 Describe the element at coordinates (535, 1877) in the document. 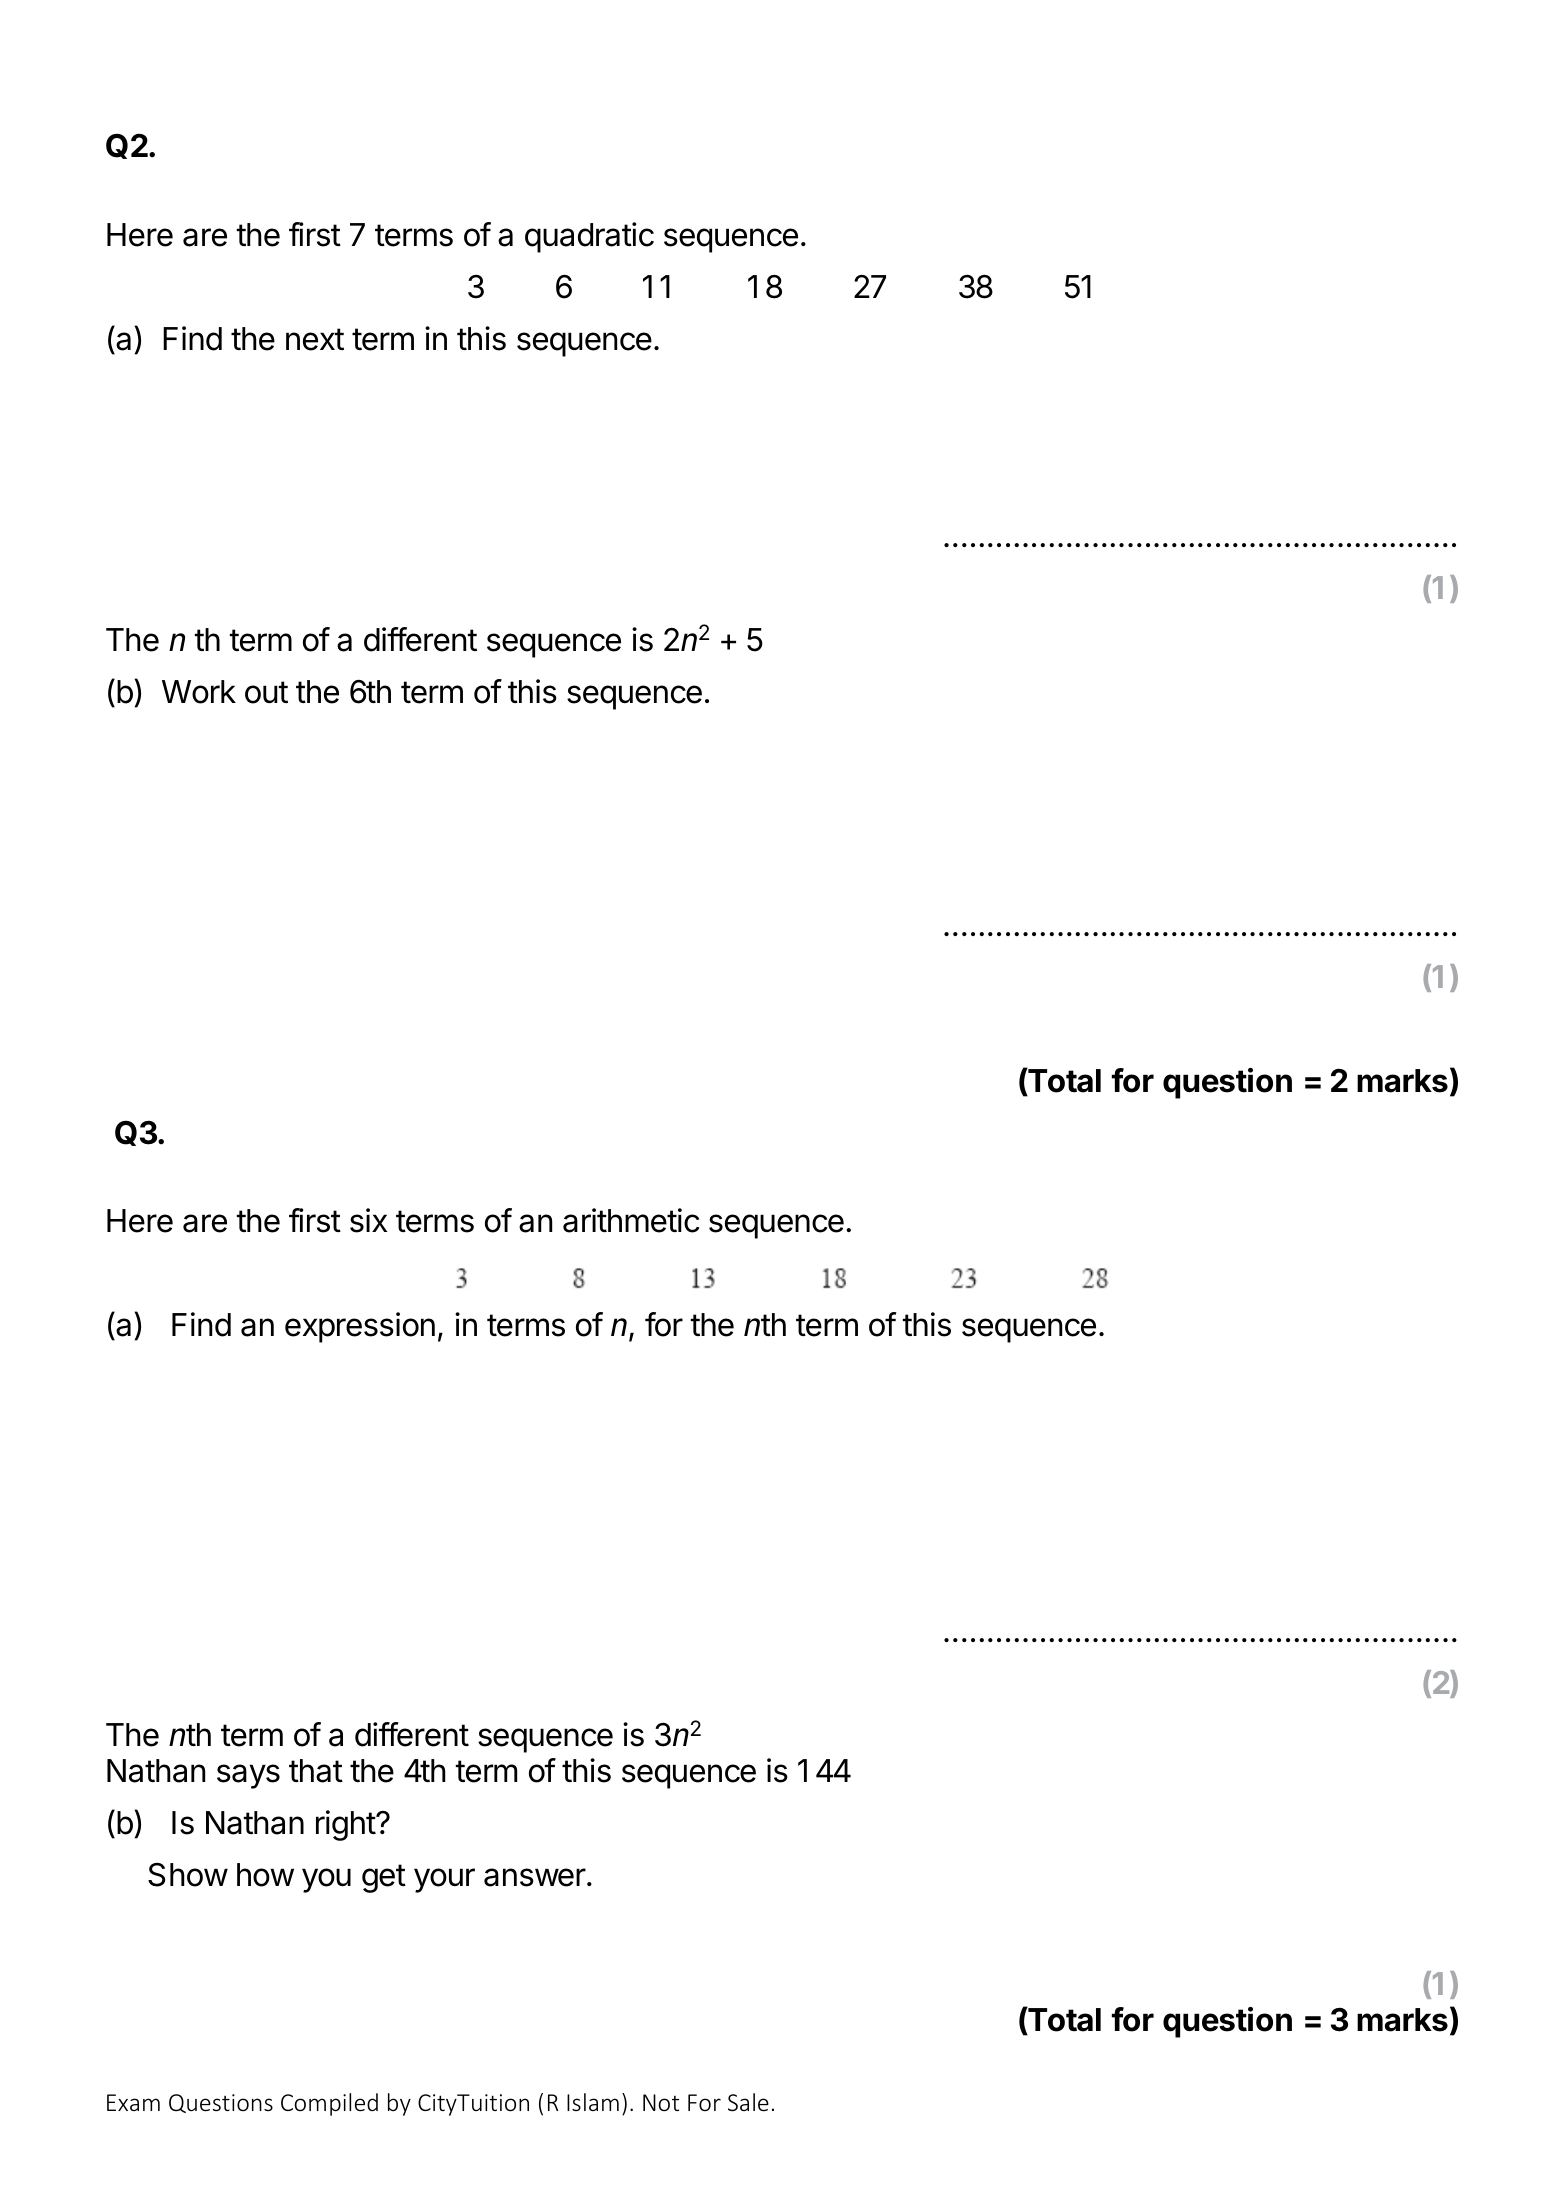

I see `answer` at that location.
